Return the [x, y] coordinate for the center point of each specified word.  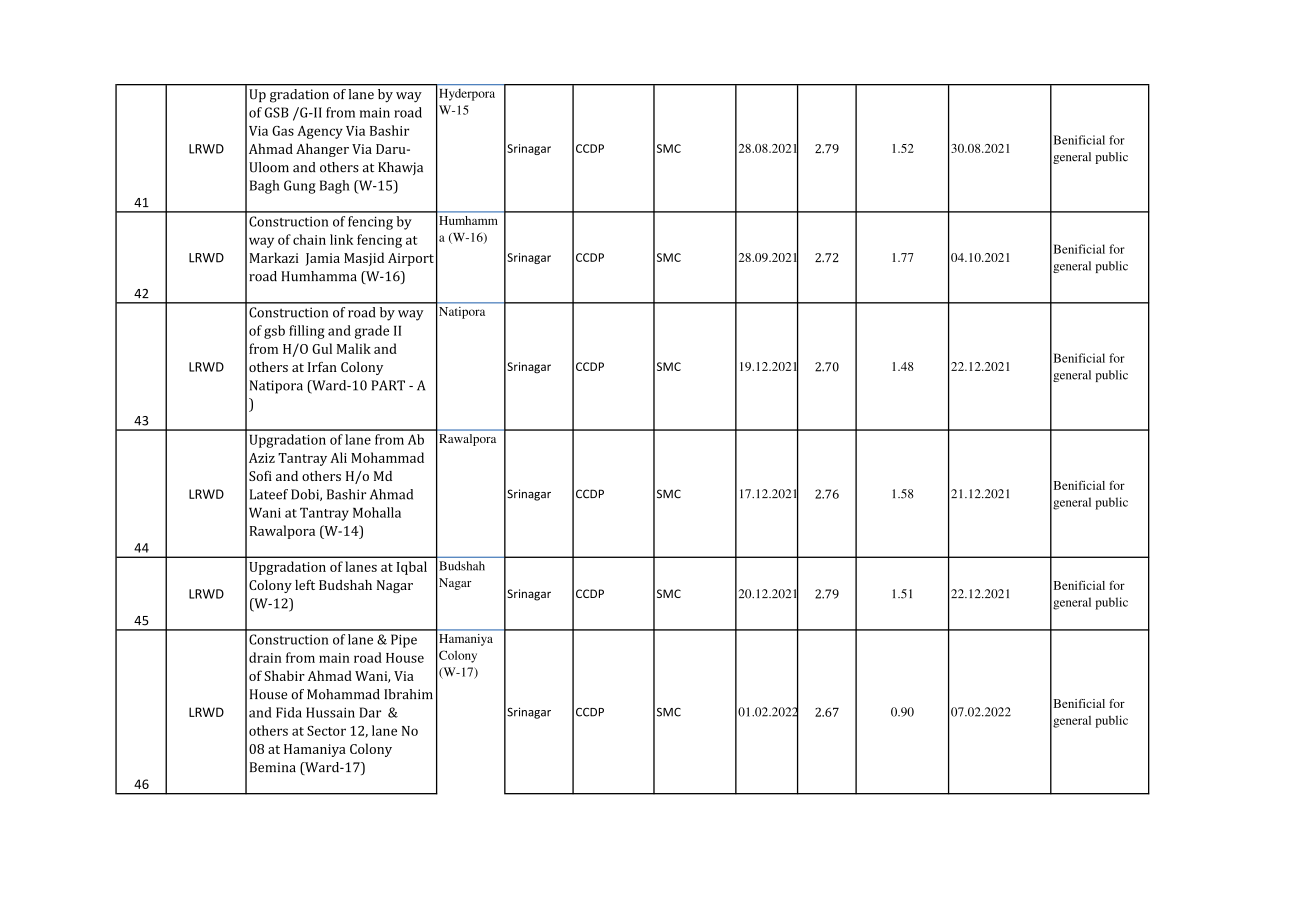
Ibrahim [408, 694]
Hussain [330, 712]
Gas [283, 131]
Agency [320, 132]
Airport [411, 259]
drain [265, 657]
